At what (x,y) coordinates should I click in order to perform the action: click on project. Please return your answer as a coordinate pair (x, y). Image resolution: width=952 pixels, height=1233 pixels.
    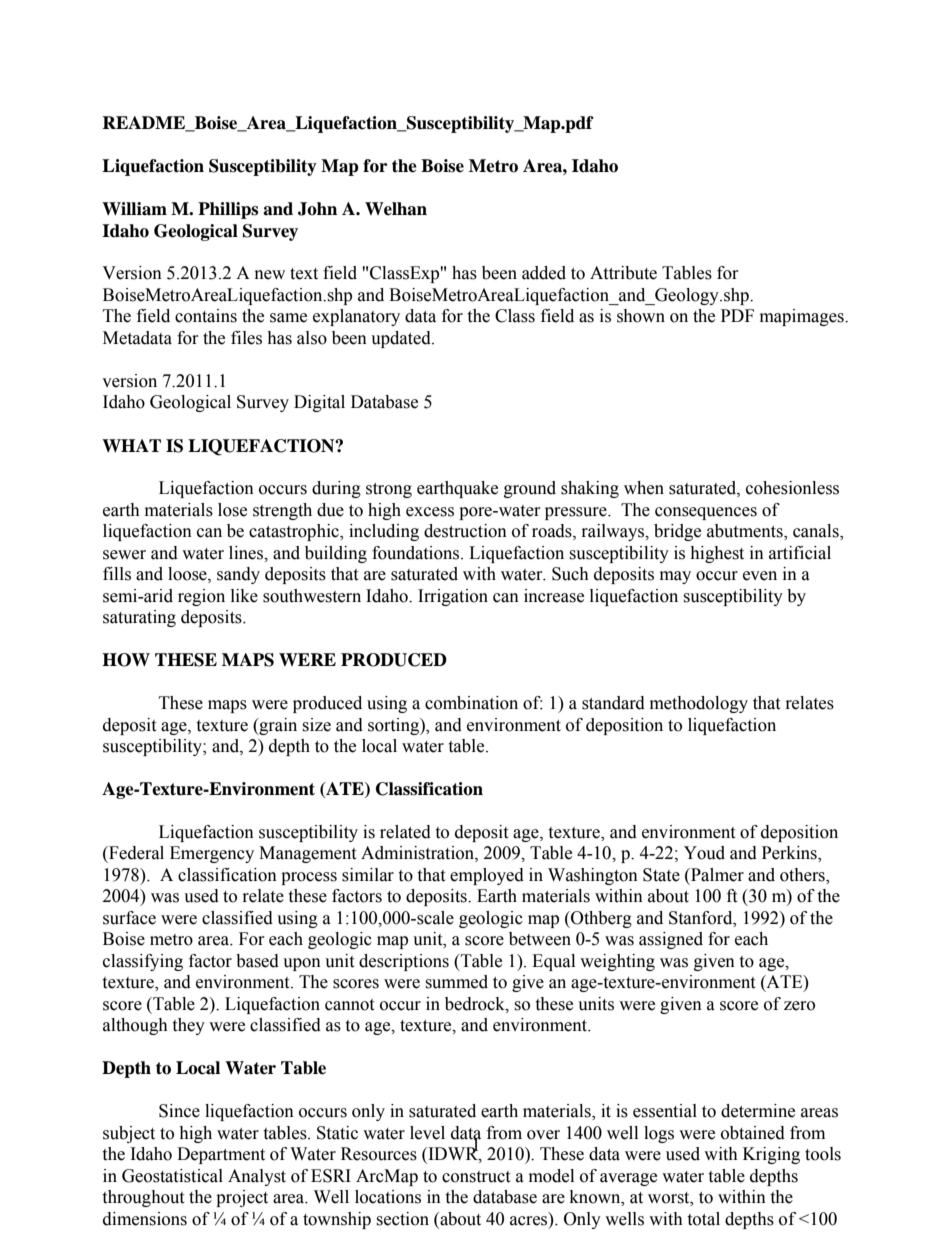
    Looking at the image, I should click on (242, 1198).
